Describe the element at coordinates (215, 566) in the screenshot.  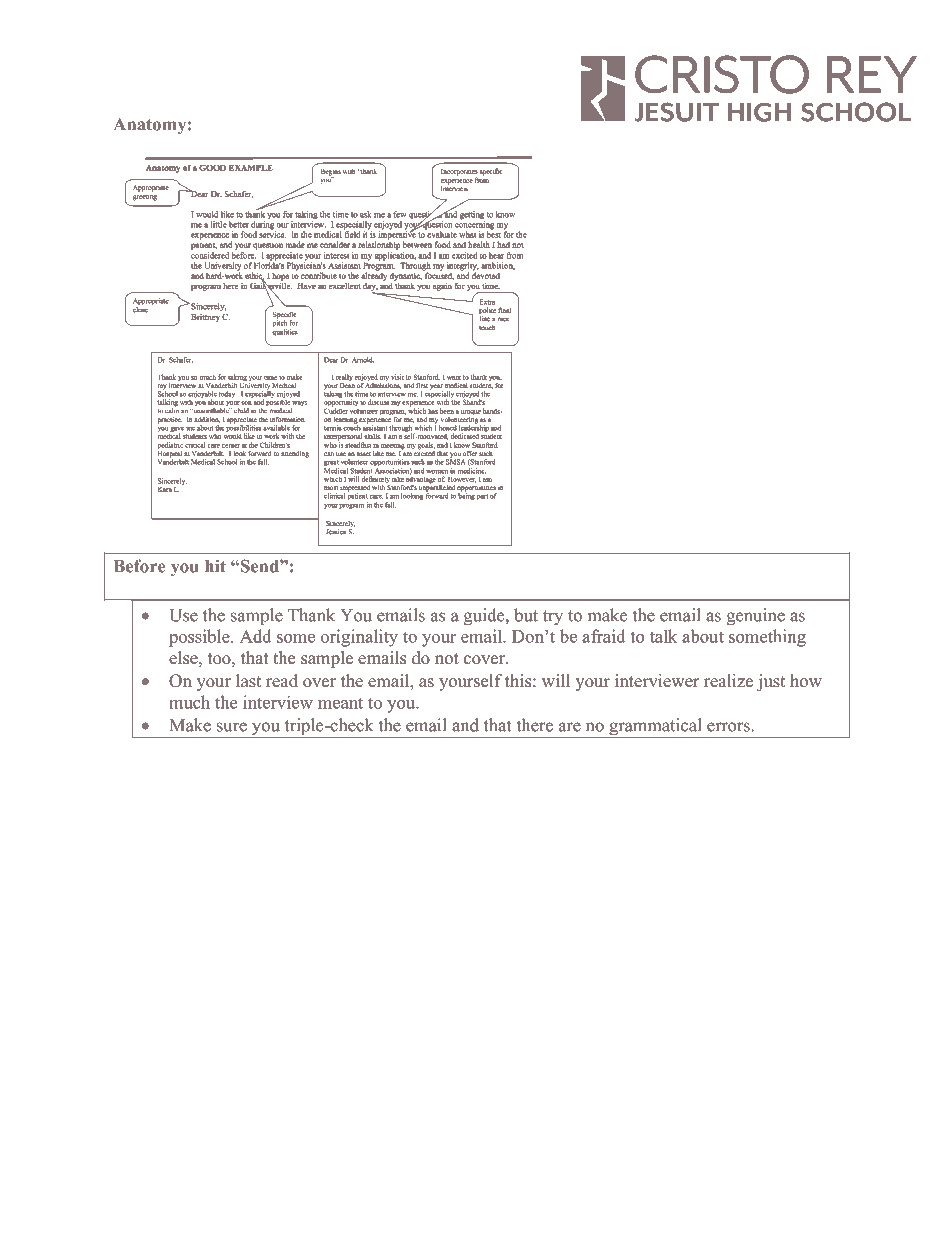
I see `hit` at that location.
